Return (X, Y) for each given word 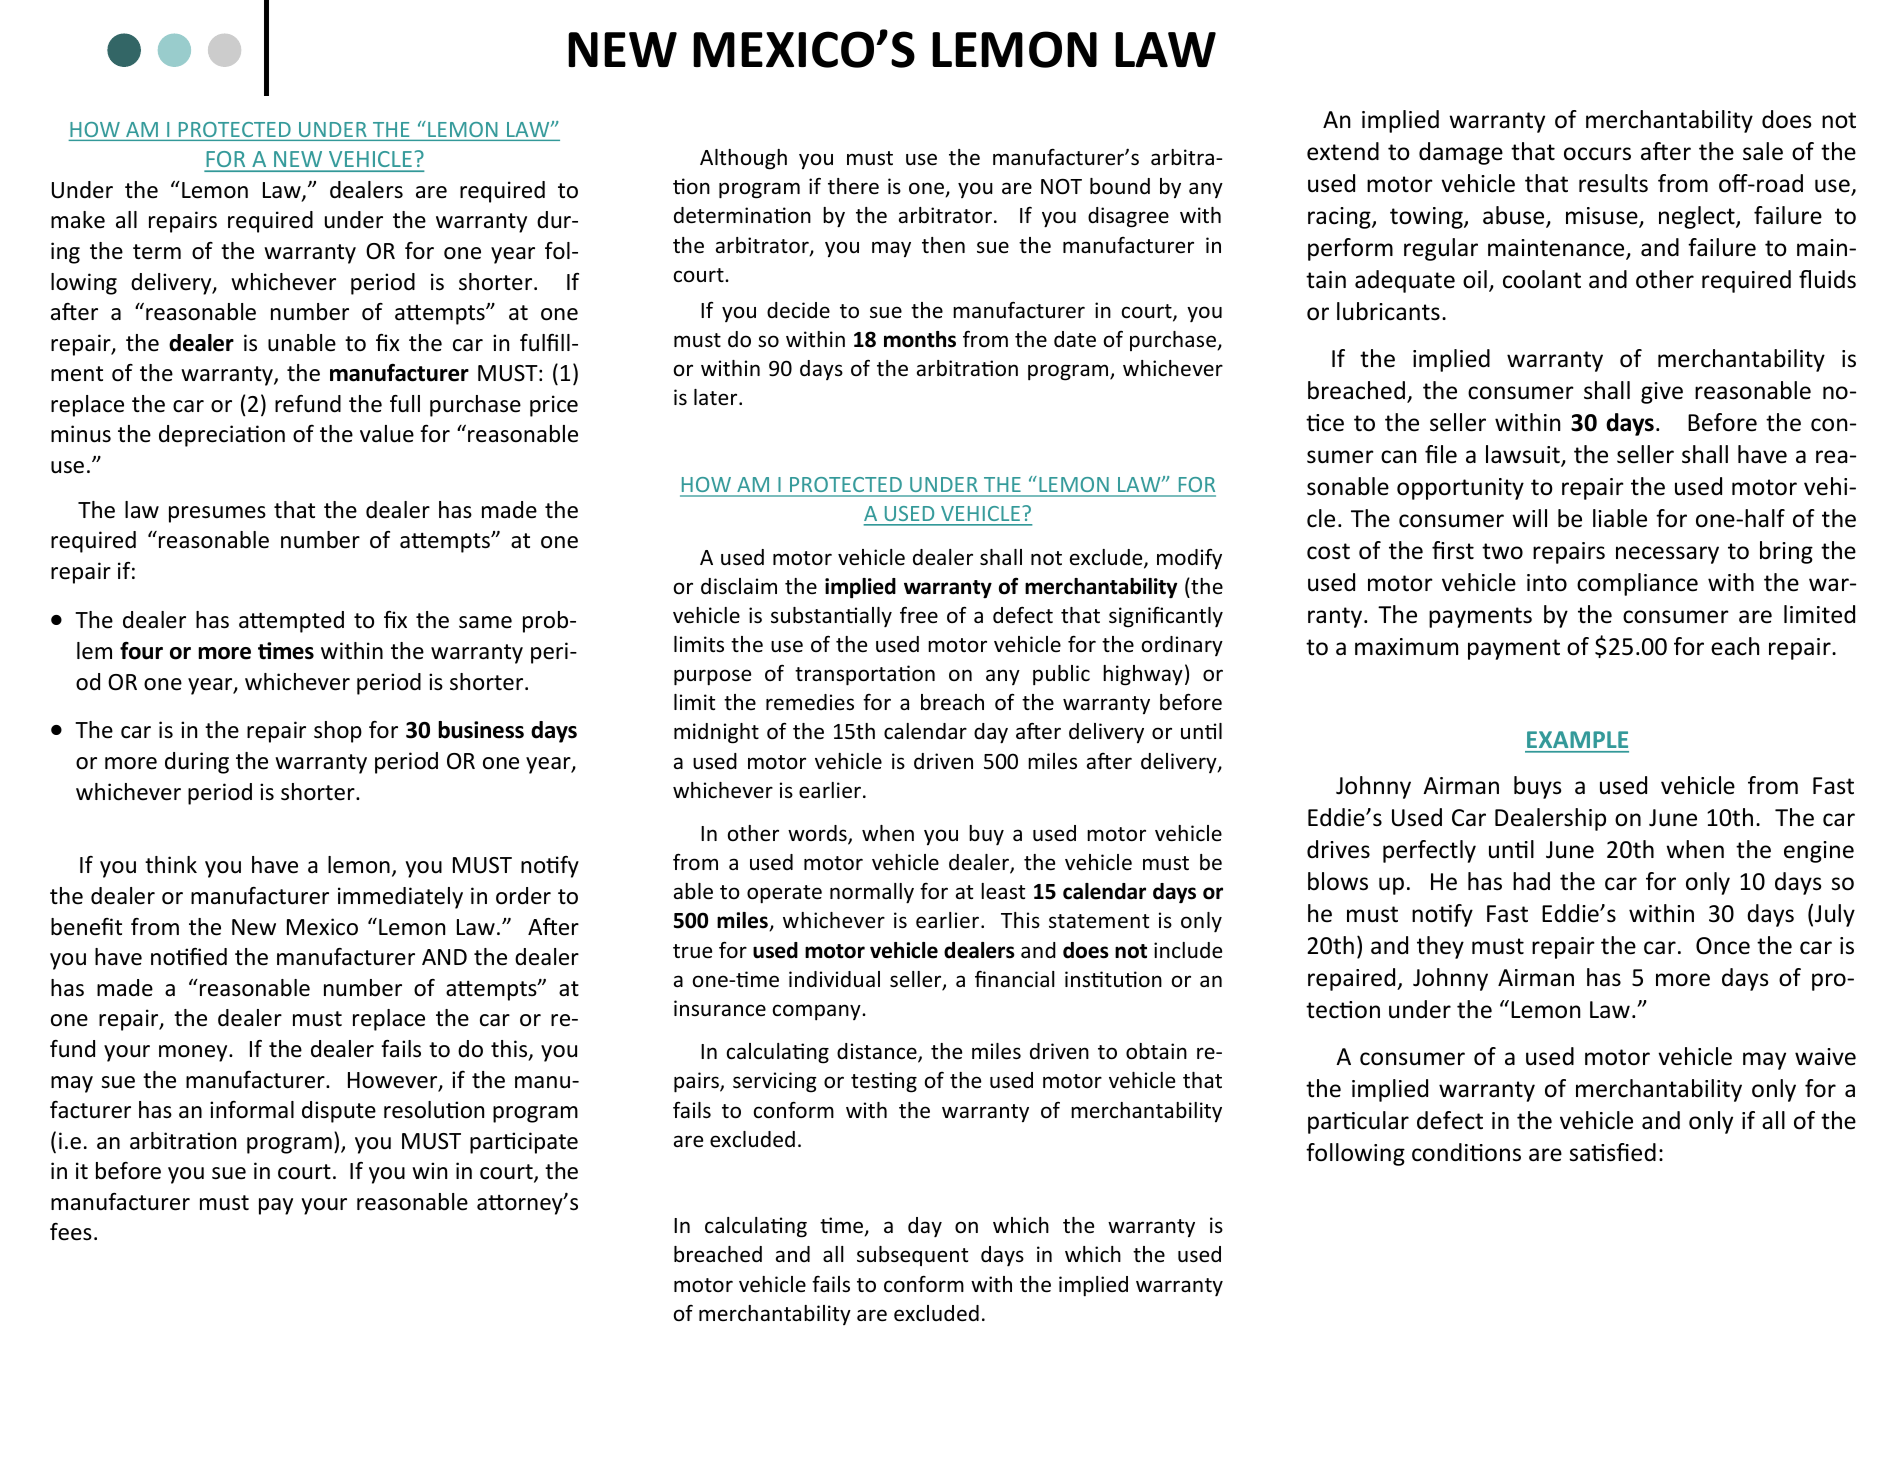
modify (1189, 559)
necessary (1667, 555)
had (1531, 881)
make (78, 220)
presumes (217, 514)
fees (71, 1232)
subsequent (912, 1256)
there (853, 186)
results (1613, 183)
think (171, 864)
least (1003, 891)
